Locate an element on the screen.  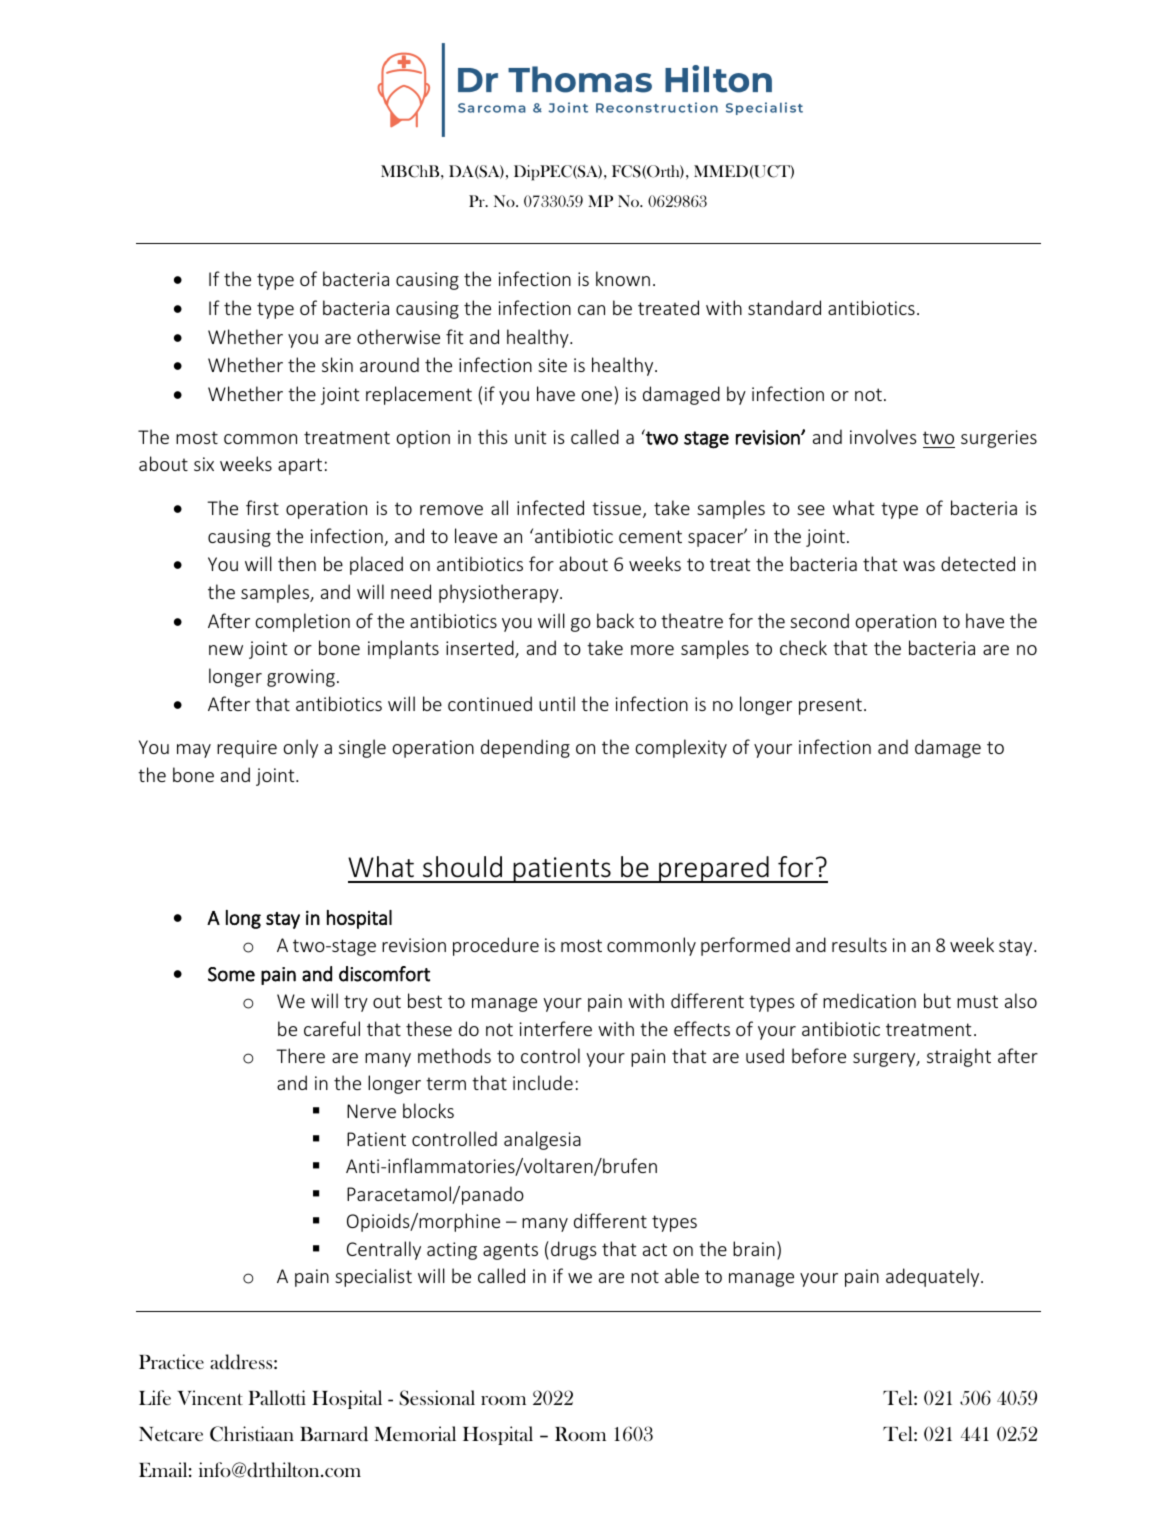
standard is located at coordinates (784, 307).
